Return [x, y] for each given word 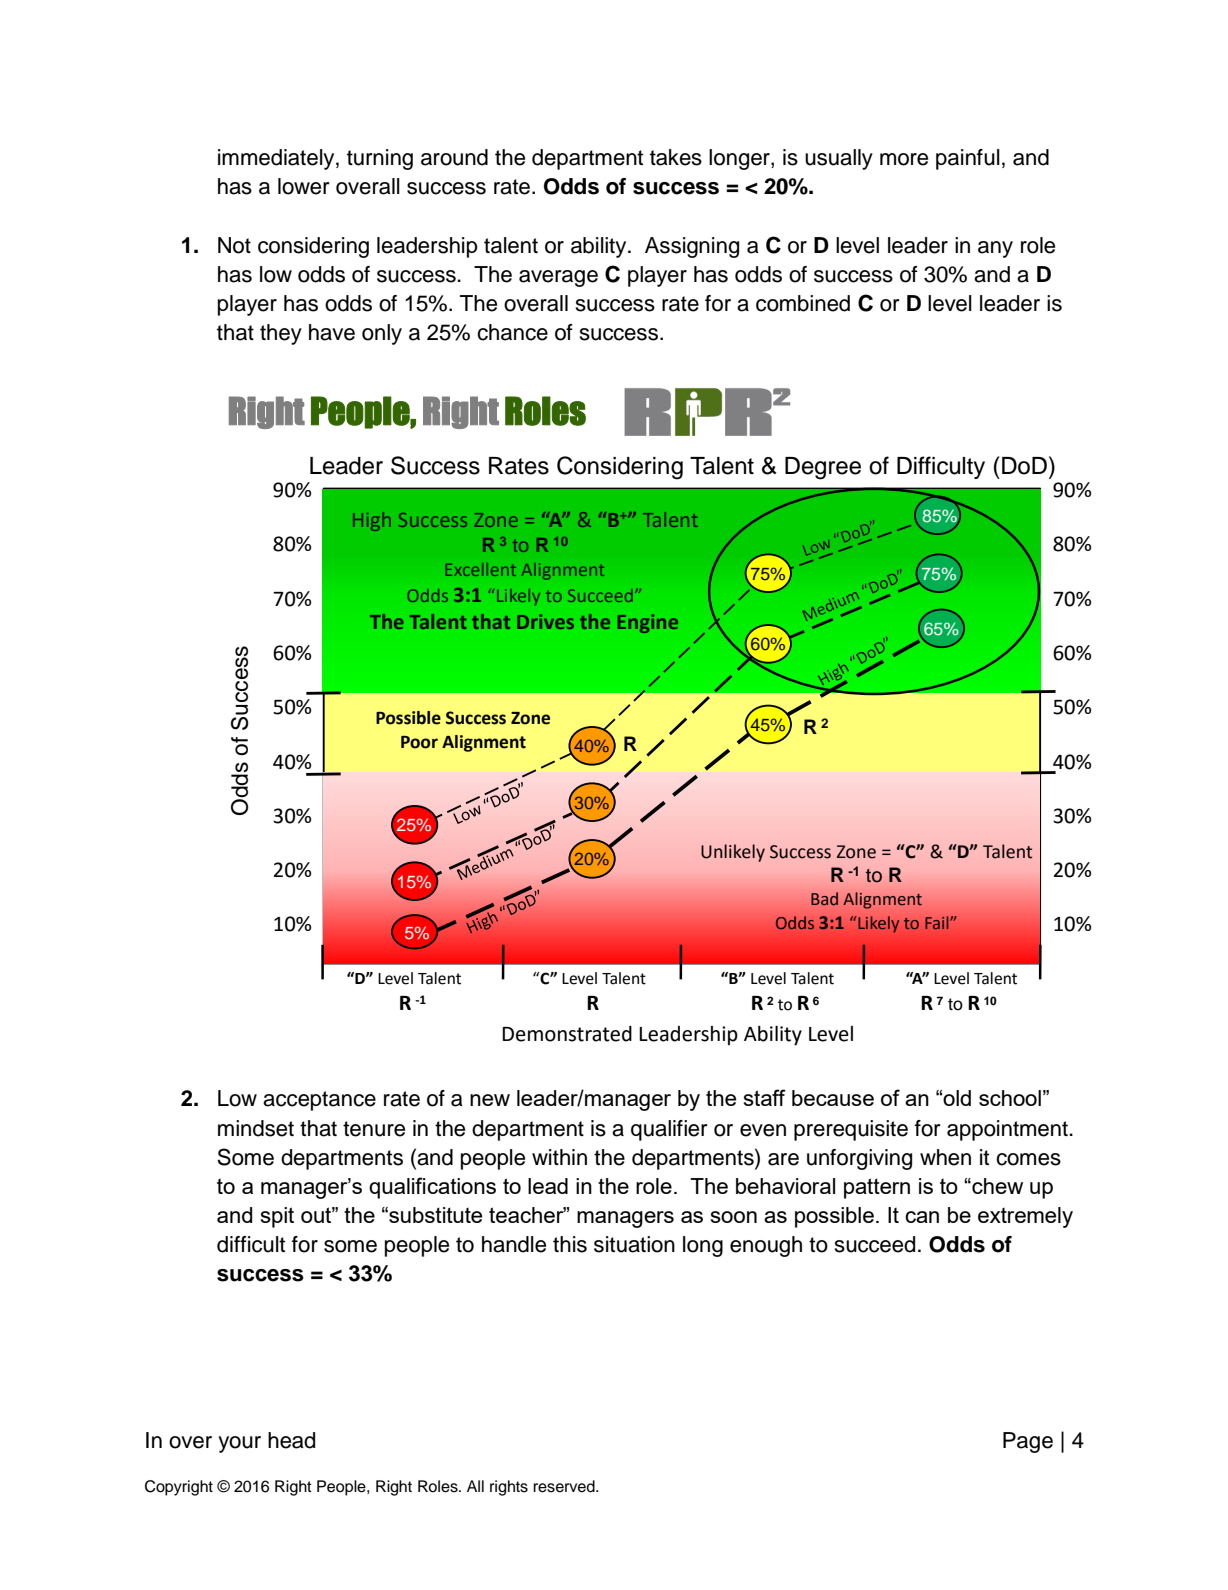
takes [676, 157]
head [291, 1440]
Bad [824, 899]
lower [304, 186]
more [904, 159]
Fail [938, 922]
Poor [419, 742]
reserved [565, 1486]
